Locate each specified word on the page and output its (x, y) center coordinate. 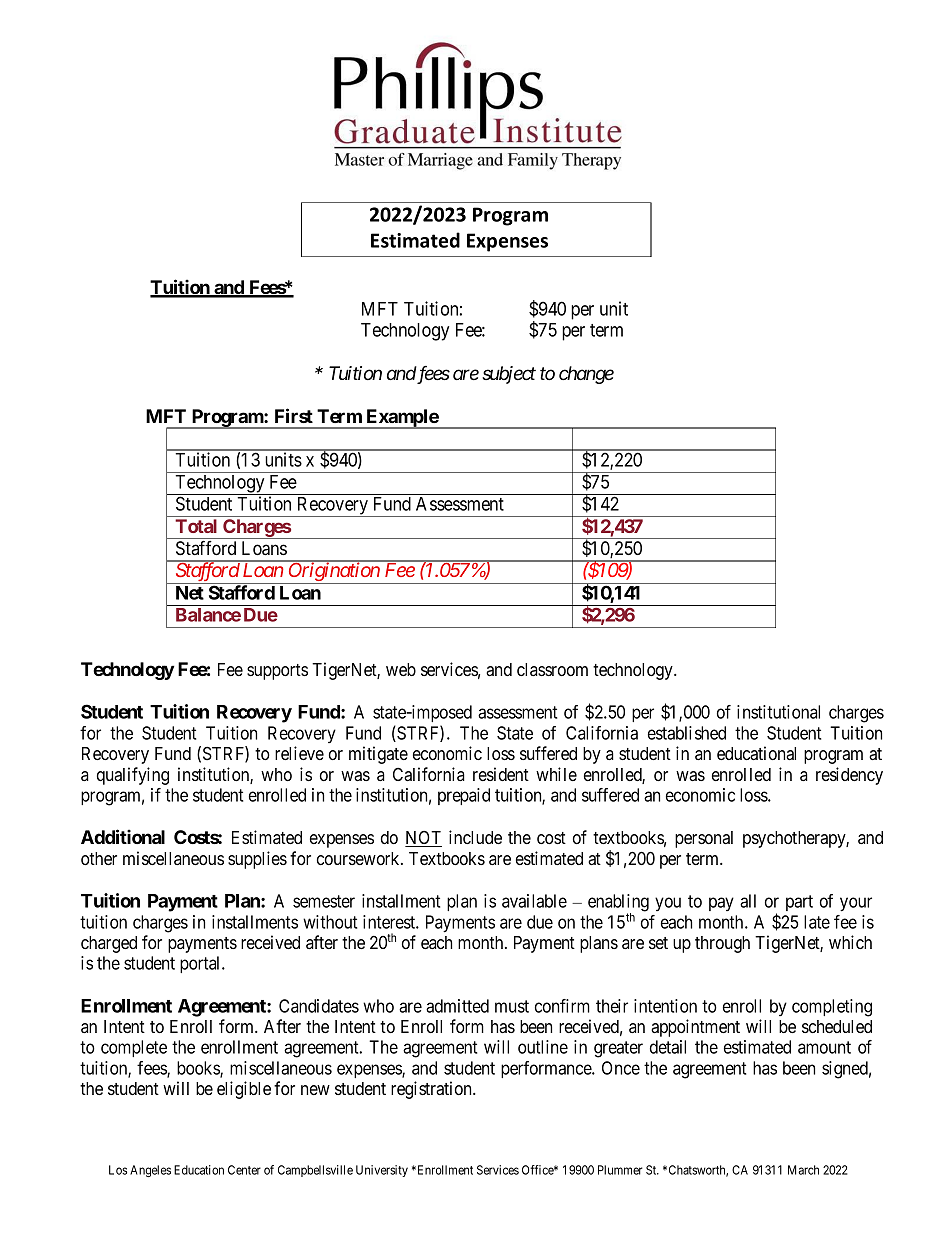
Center (244, 1170)
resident (501, 774)
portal (201, 964)
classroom (552, 669)
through (722, 944)
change (586, 375)
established (687, 733)
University (382, 1171)
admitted (457, 1006)
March (803, 1170)
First (294, 415)
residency (849, 776)
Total (196, 526)
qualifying (133, 776)
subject (509, 375)
